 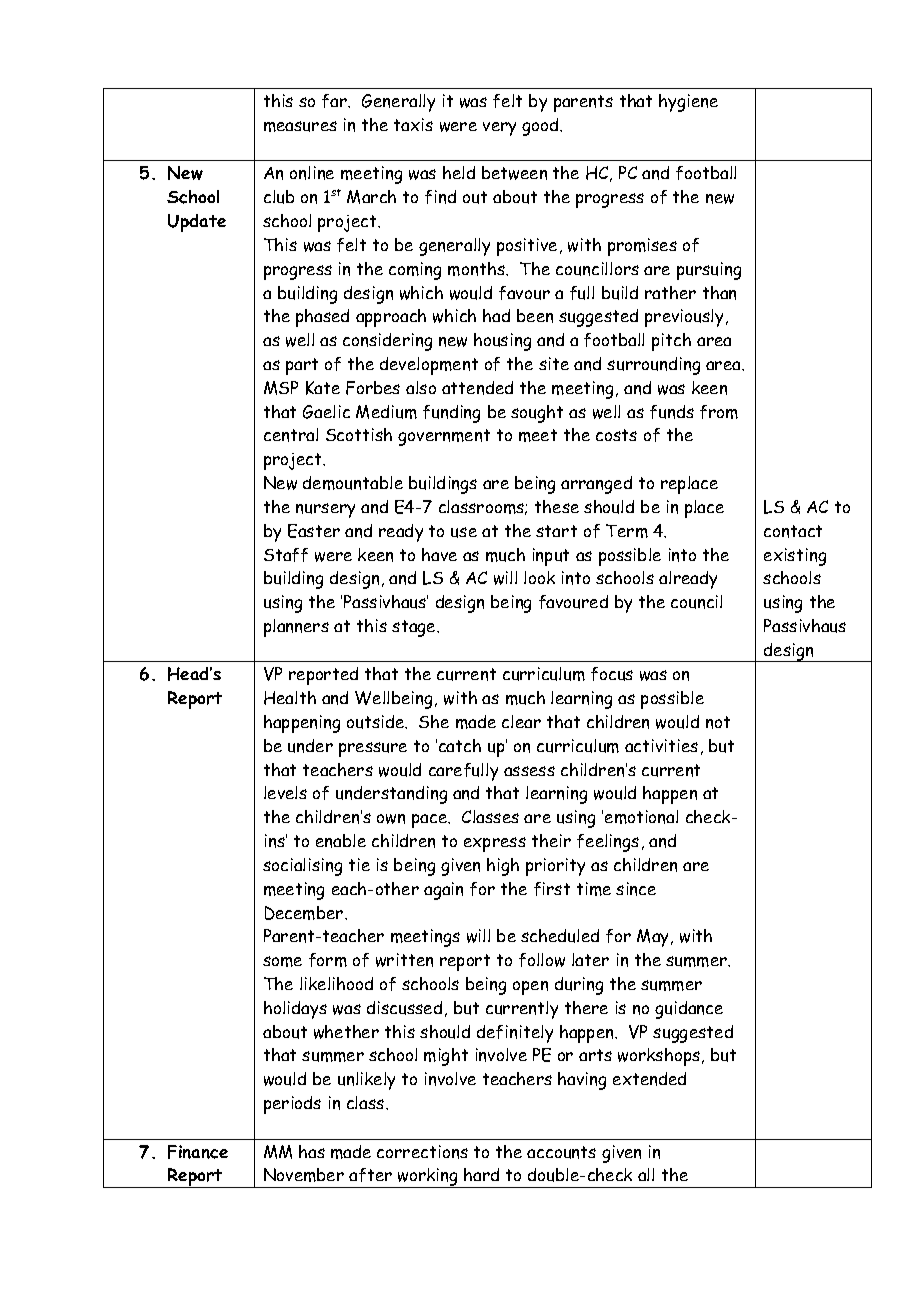 What do you see at coordinates (539, 577) in the document?
I see `look` at bounding box center [539, 577].
